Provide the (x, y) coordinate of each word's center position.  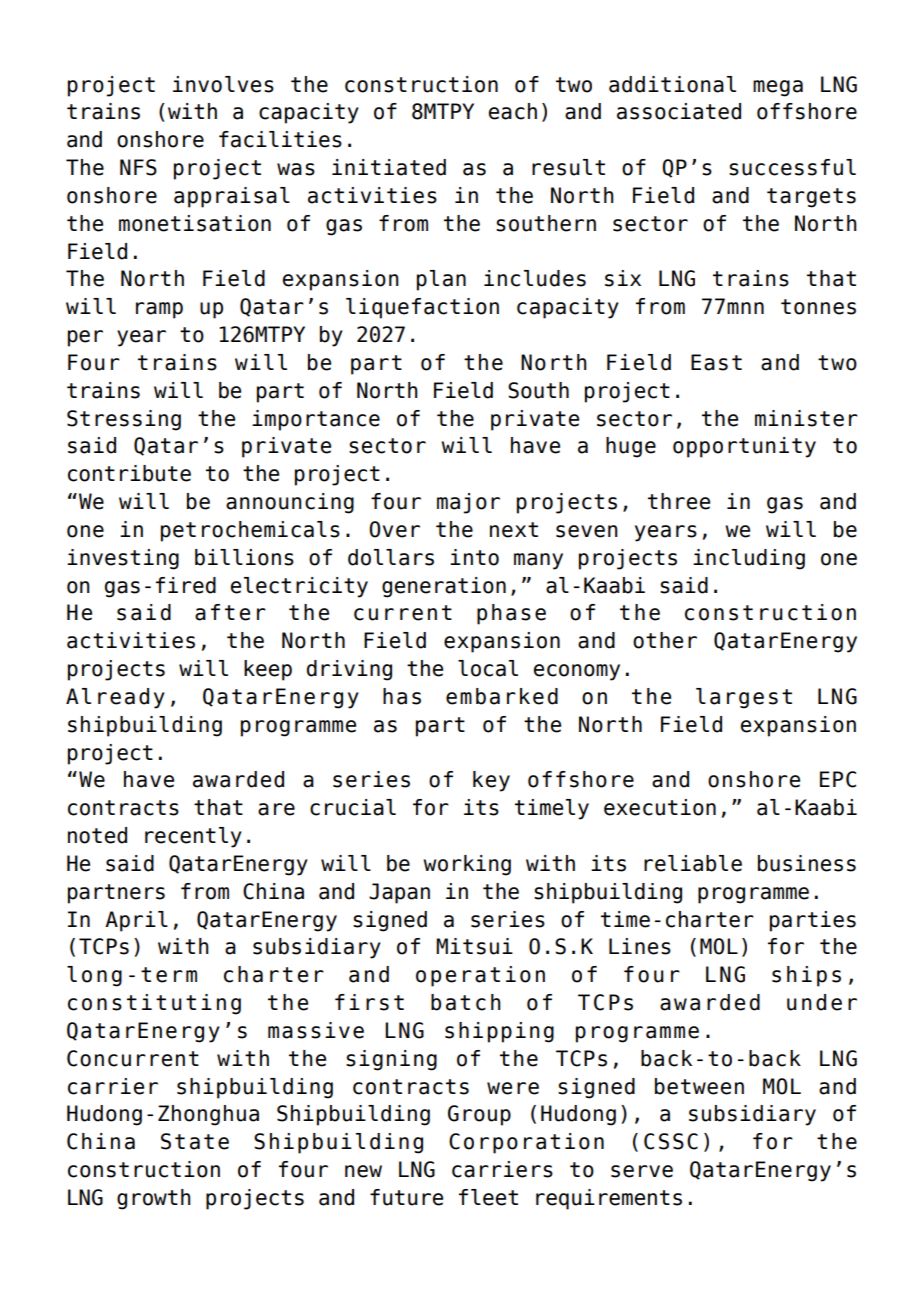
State (195, 1141)
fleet (488, 1197)
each (513, 111)
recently (193, 837)
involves (223, 84)
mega (778, 88)
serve (642, 1171)
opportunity (744, 447)
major (468, 503)
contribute (129, 473)
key (491, 781)
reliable (693, 863)
